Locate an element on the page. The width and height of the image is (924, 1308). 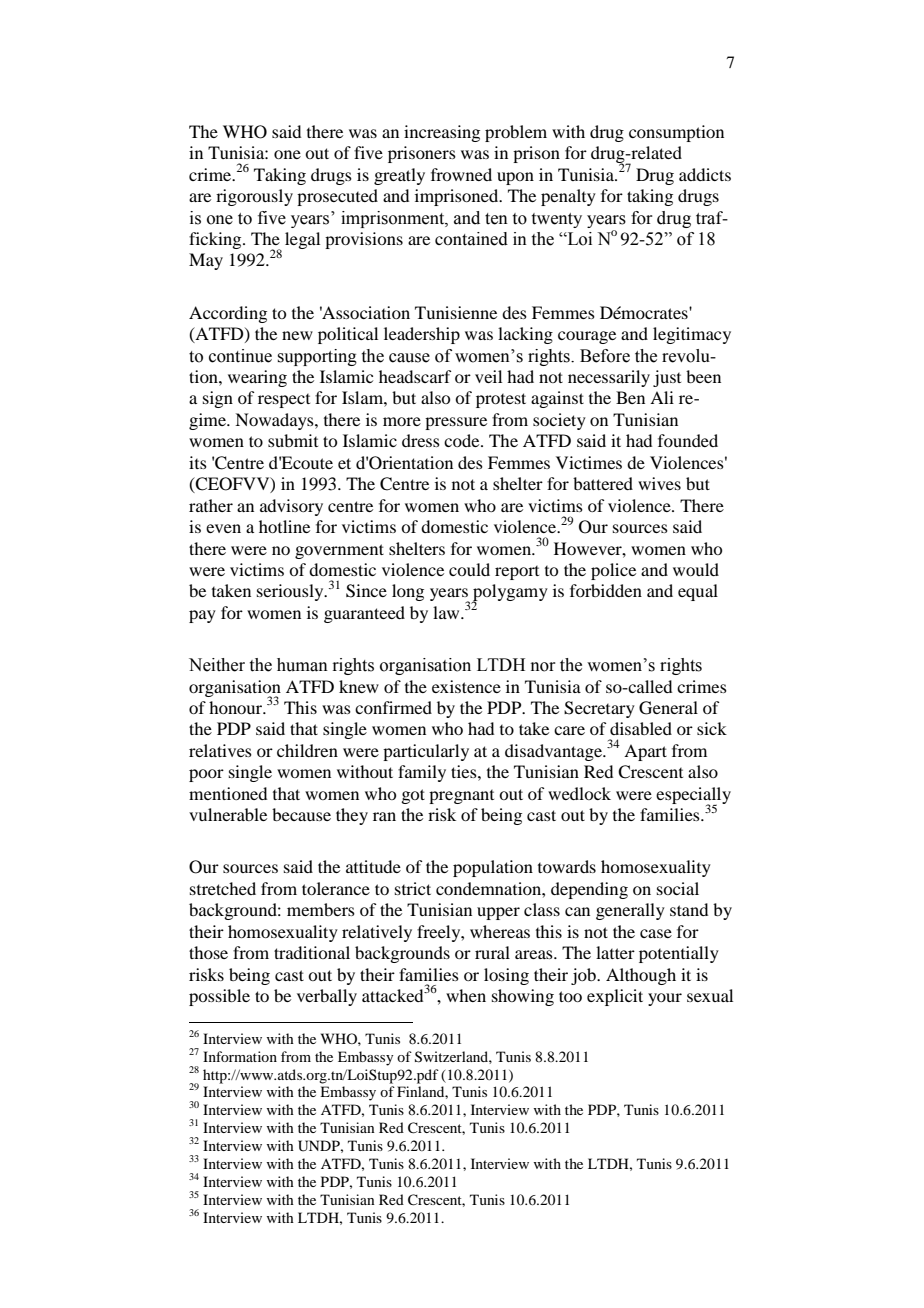
frowned is located at coordinates (461, 174).
